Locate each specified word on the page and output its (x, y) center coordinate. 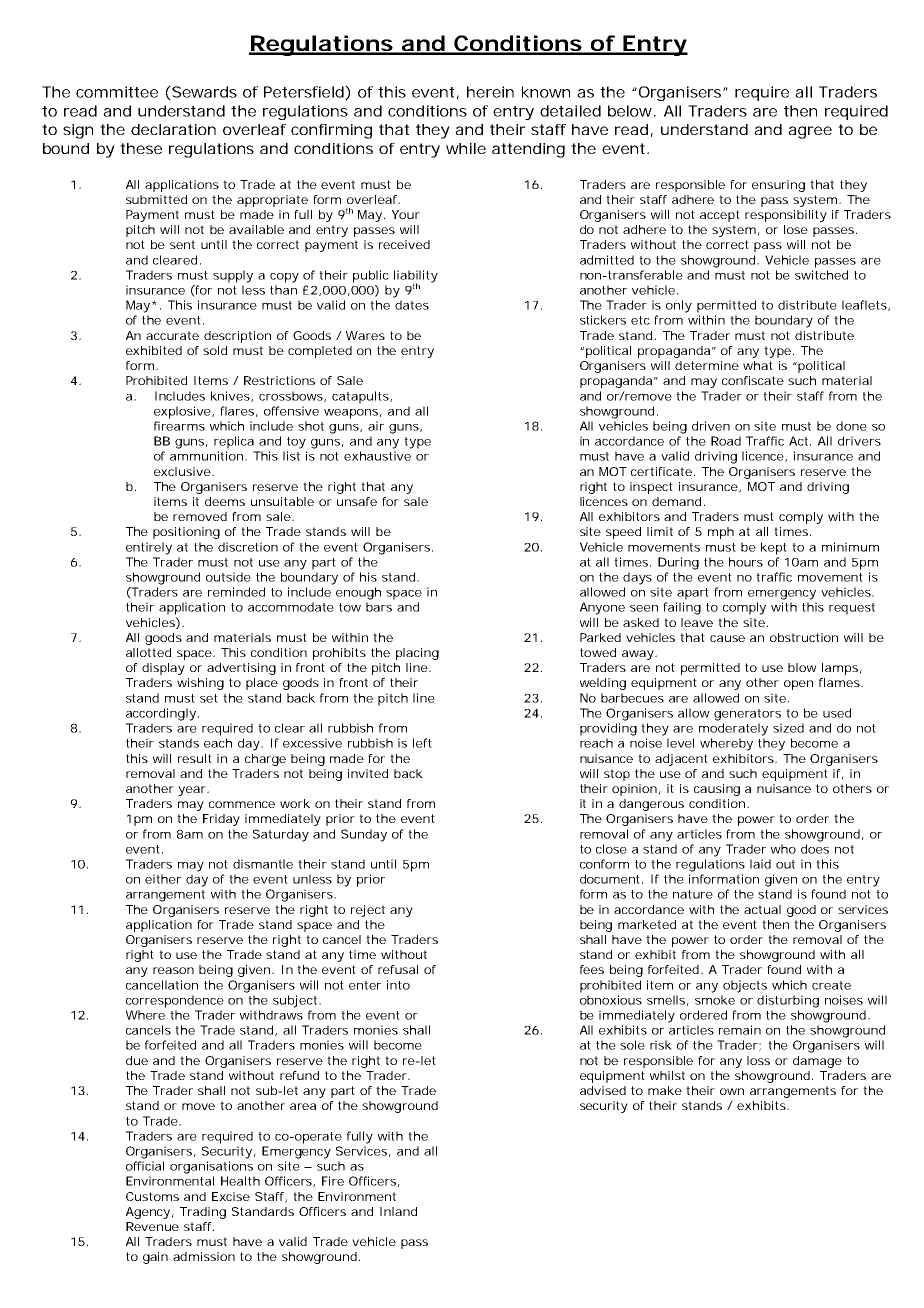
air (376, 426)
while (466, 148)
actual (762, 909)
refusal (398, 969)
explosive (183, 412)
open (798, 685)
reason (173, 970)
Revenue (152, 1226)
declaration (173, 129)
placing (417, 654)
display (163, 669)
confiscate (753, 380)
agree (810, 132)
